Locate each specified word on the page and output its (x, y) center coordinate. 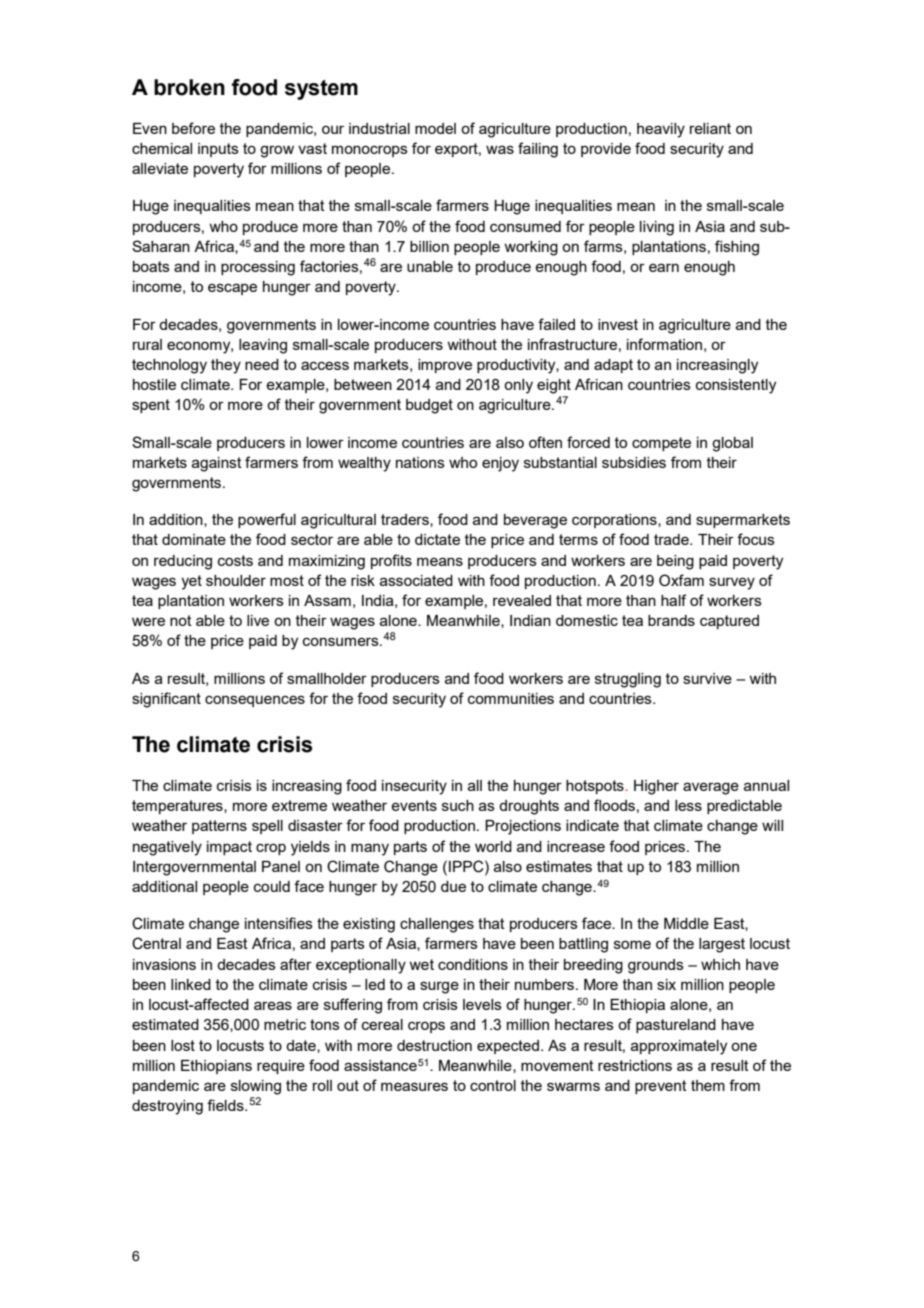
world (493, 846)
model (435, 128)
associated (416, 580)
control (493, 1085)
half (673, 600)
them (708, 1085)
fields (226, 1105)
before (193, 128)
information (664, 344)
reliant (710, 128)
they (226, 366)
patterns (219, 827)
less (688, 805)
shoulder (236, 580)
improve (445, 366)
